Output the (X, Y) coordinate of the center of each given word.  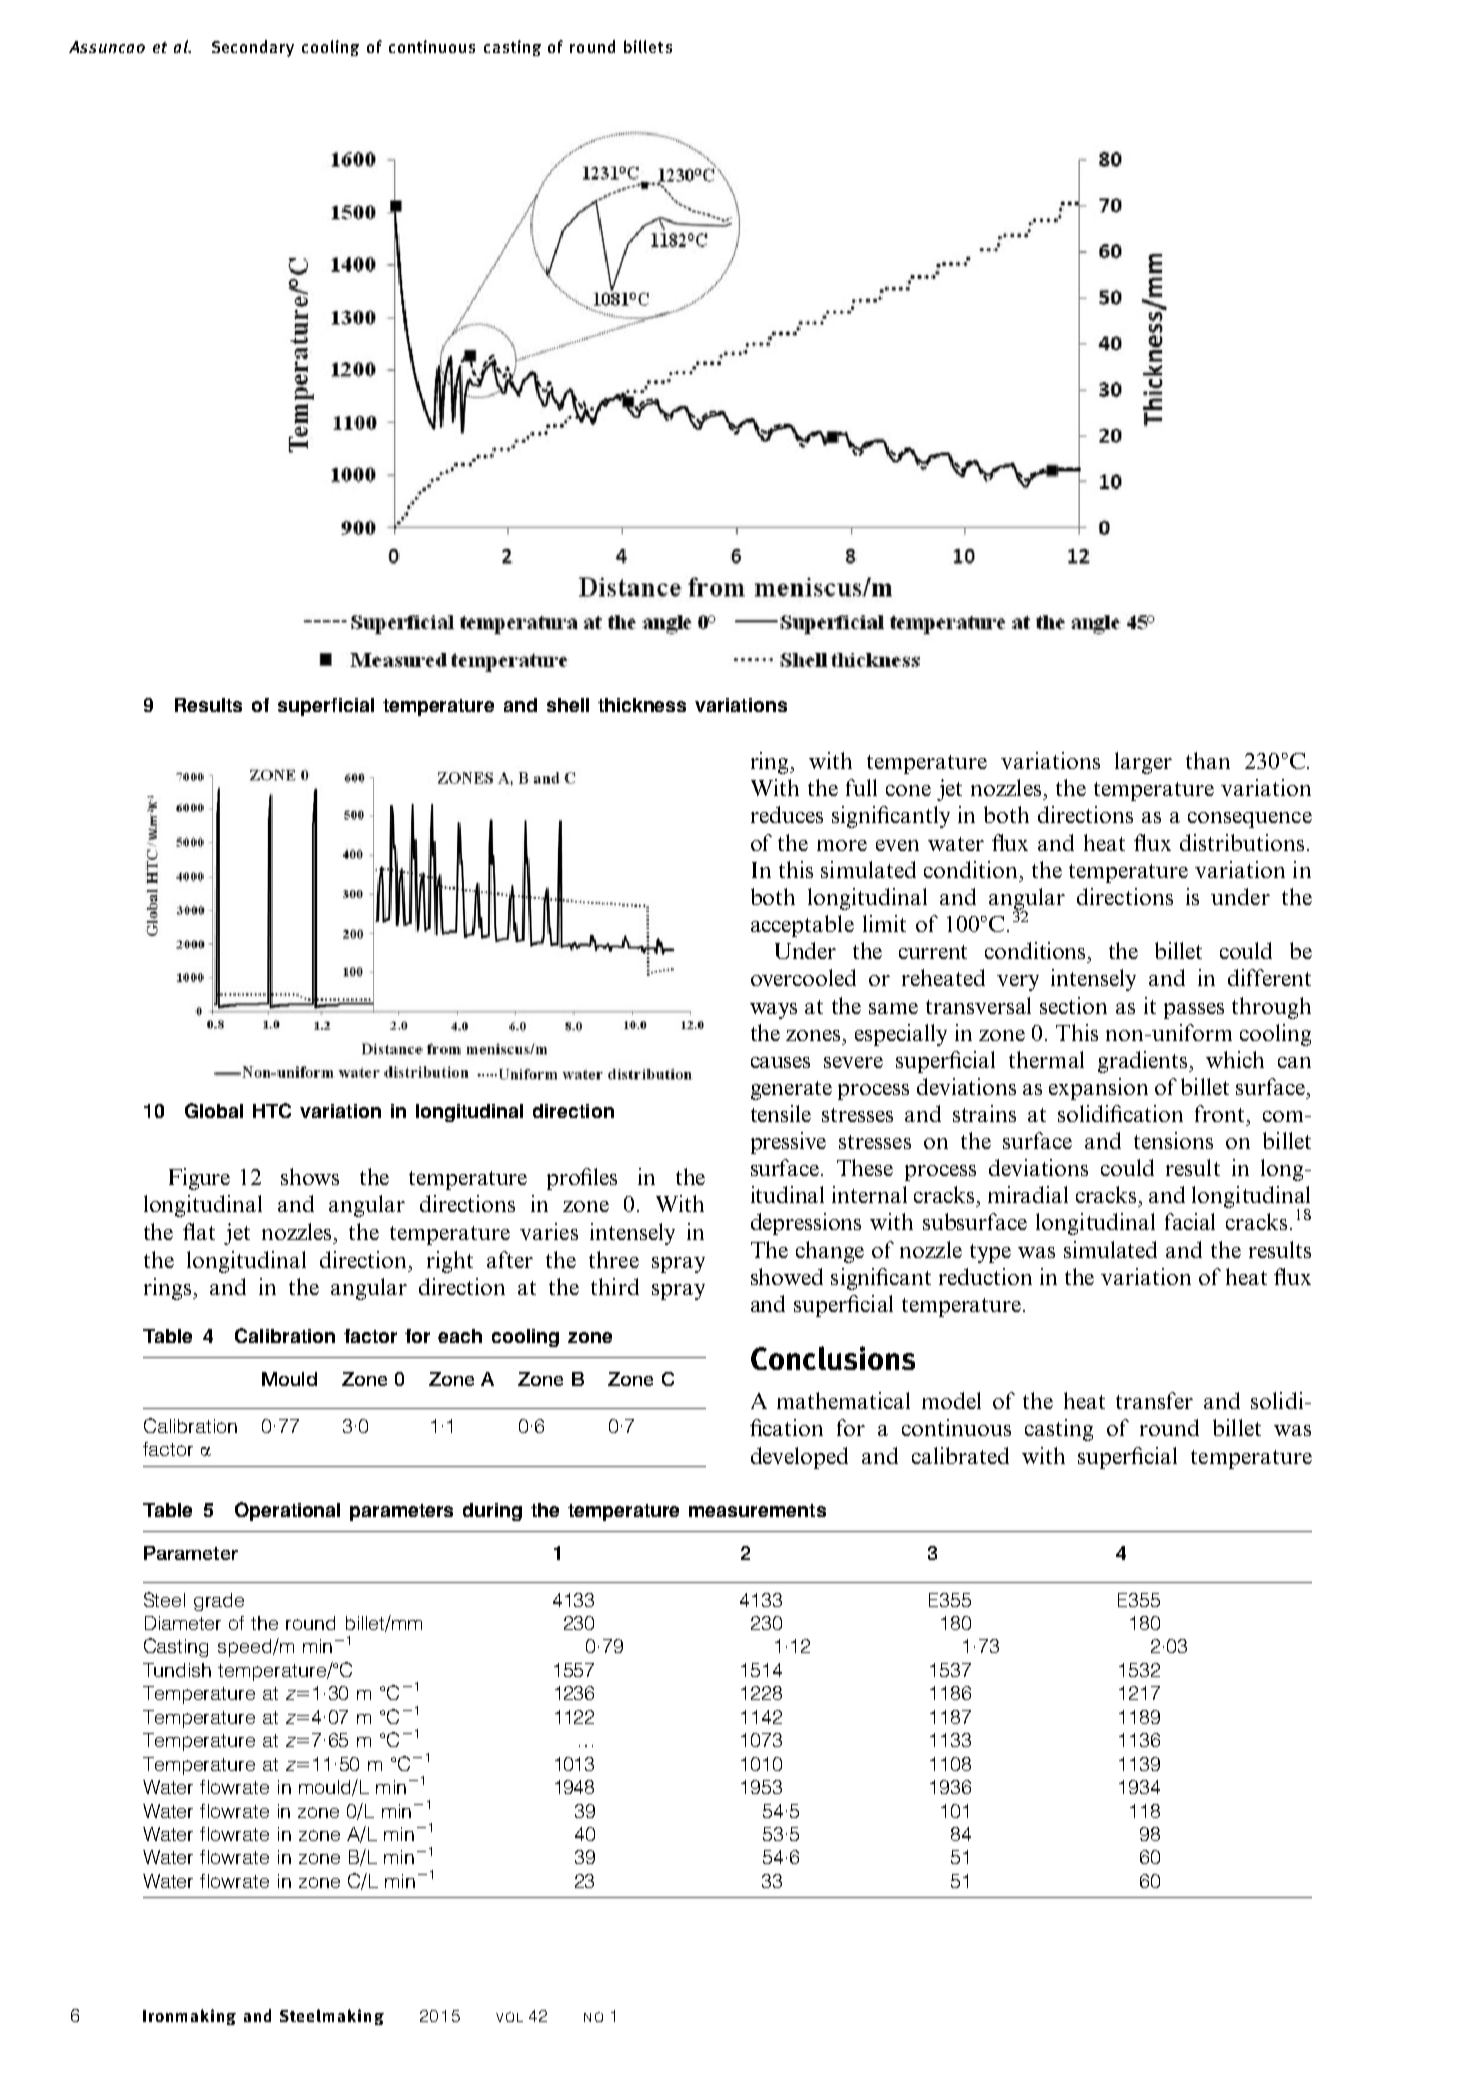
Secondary (253, 48)
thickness (642, 705)
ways (773, 1011)
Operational (287, 1511)
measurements (757, 1510)
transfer (1154, 1400)
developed (799, 1458)
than (1208, 760)
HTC (272, 1110)
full (861, 787)
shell (568, 705)
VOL (509, 2017)
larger (1143, 763)
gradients (1144, 1062)
